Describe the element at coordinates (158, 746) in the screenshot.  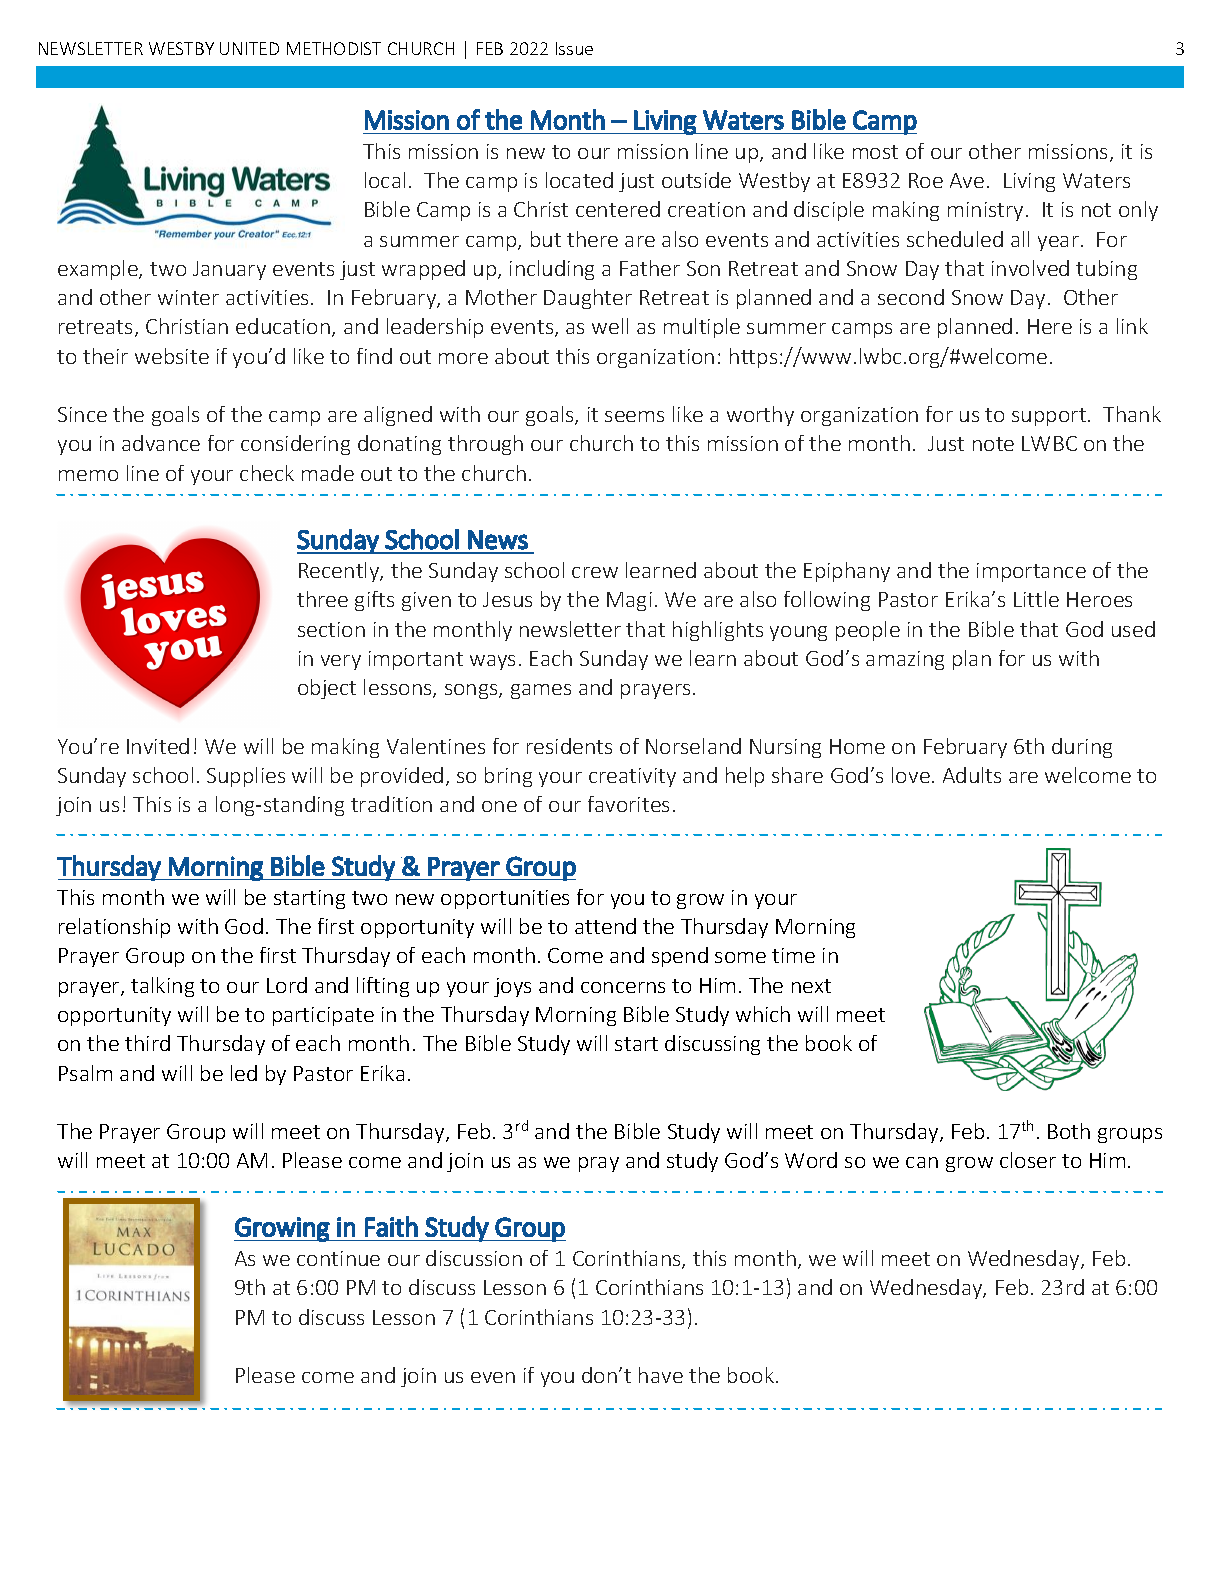
I see `Invited` at that location.
